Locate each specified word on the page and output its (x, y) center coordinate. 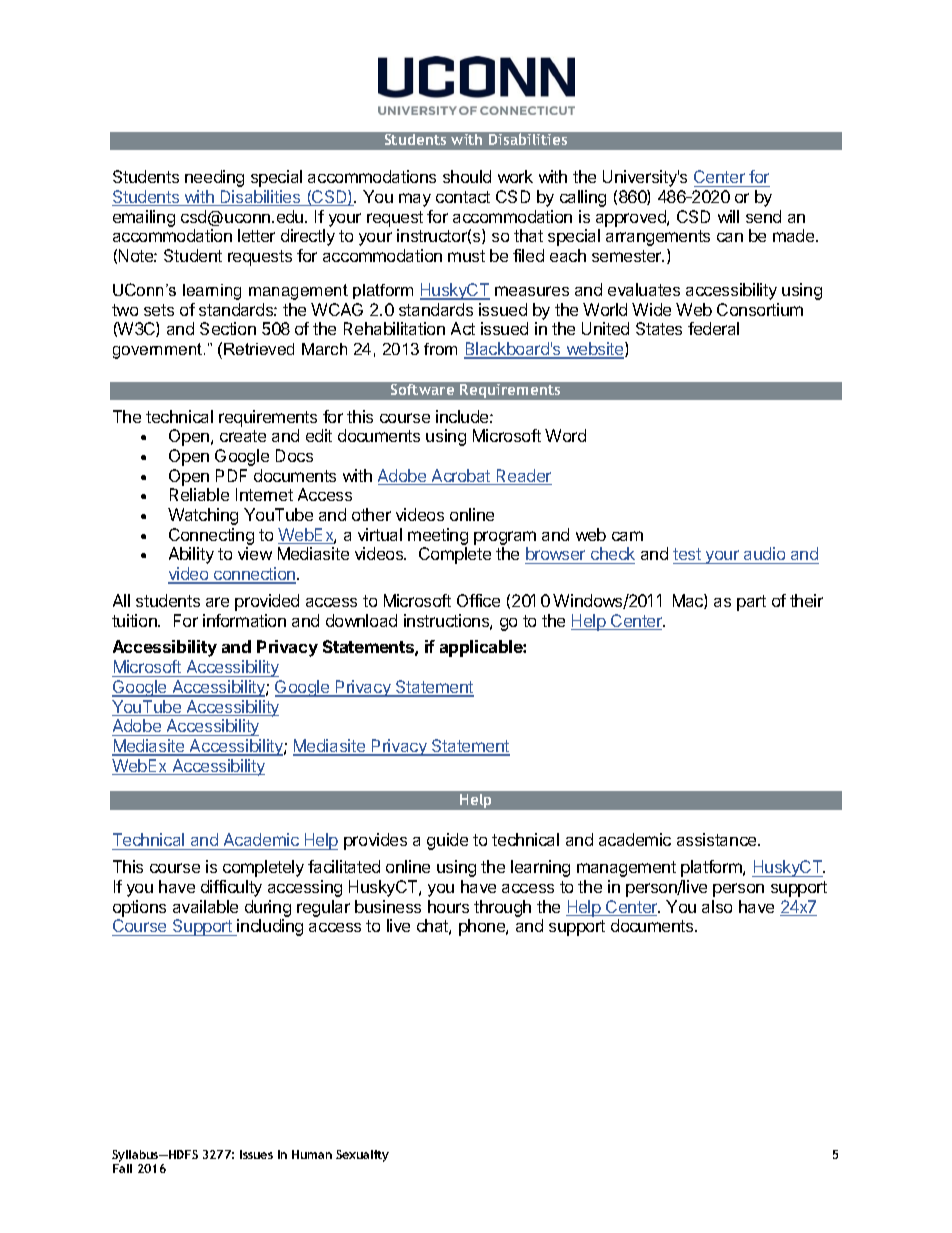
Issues (256, 1154)
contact (463, 197)
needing (214, 178)
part (751, 603)
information (244, 620)
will (728, 216)
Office (478, 600)
